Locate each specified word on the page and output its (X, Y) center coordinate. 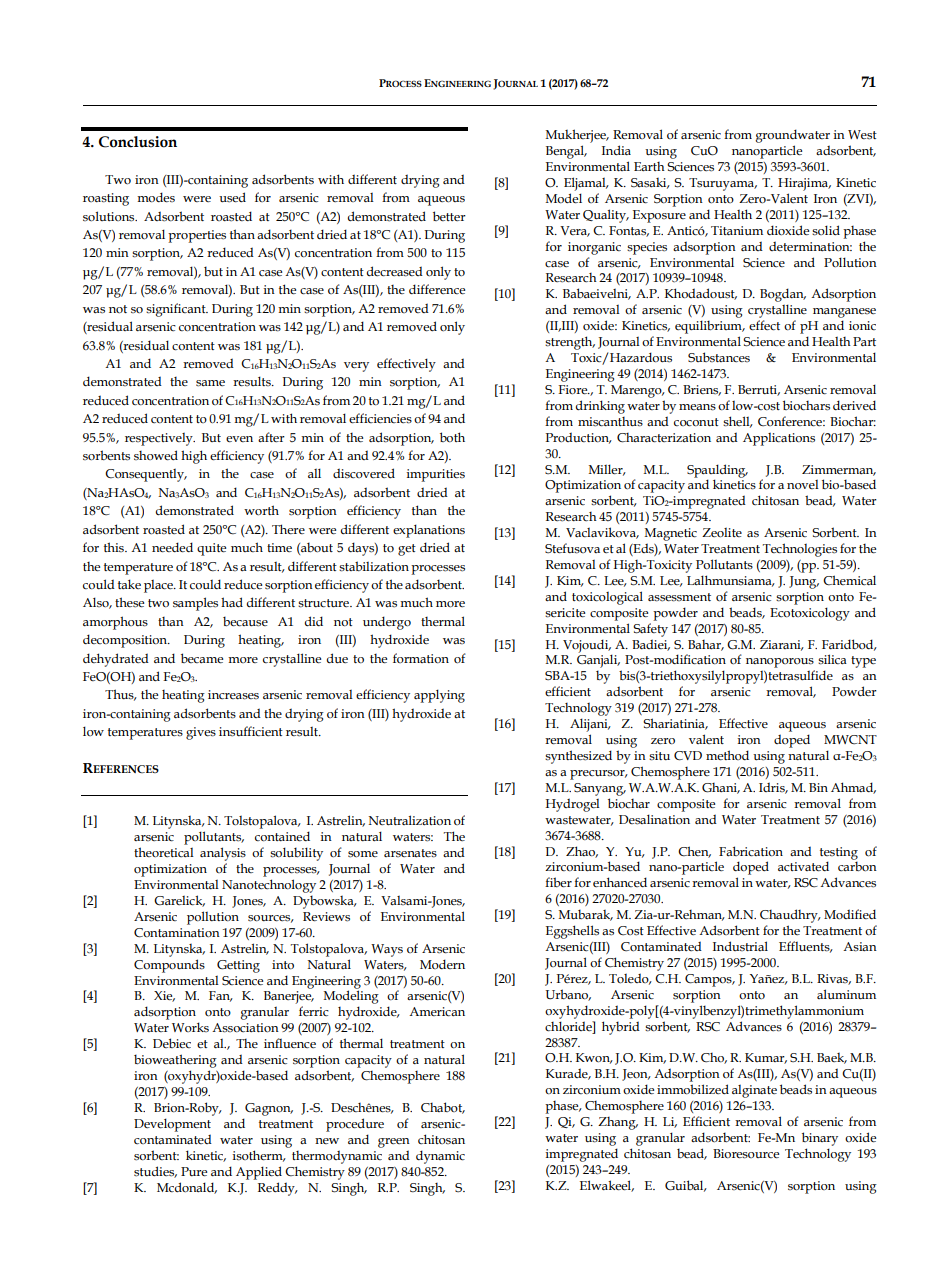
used (232, 197)
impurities (436, 475)
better (449, 216)
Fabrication (751, 851)
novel (803, 484)
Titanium (737, 230)
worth (261, 510)
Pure (194, 1172)
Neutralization (410, 820)
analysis (223, 854)
